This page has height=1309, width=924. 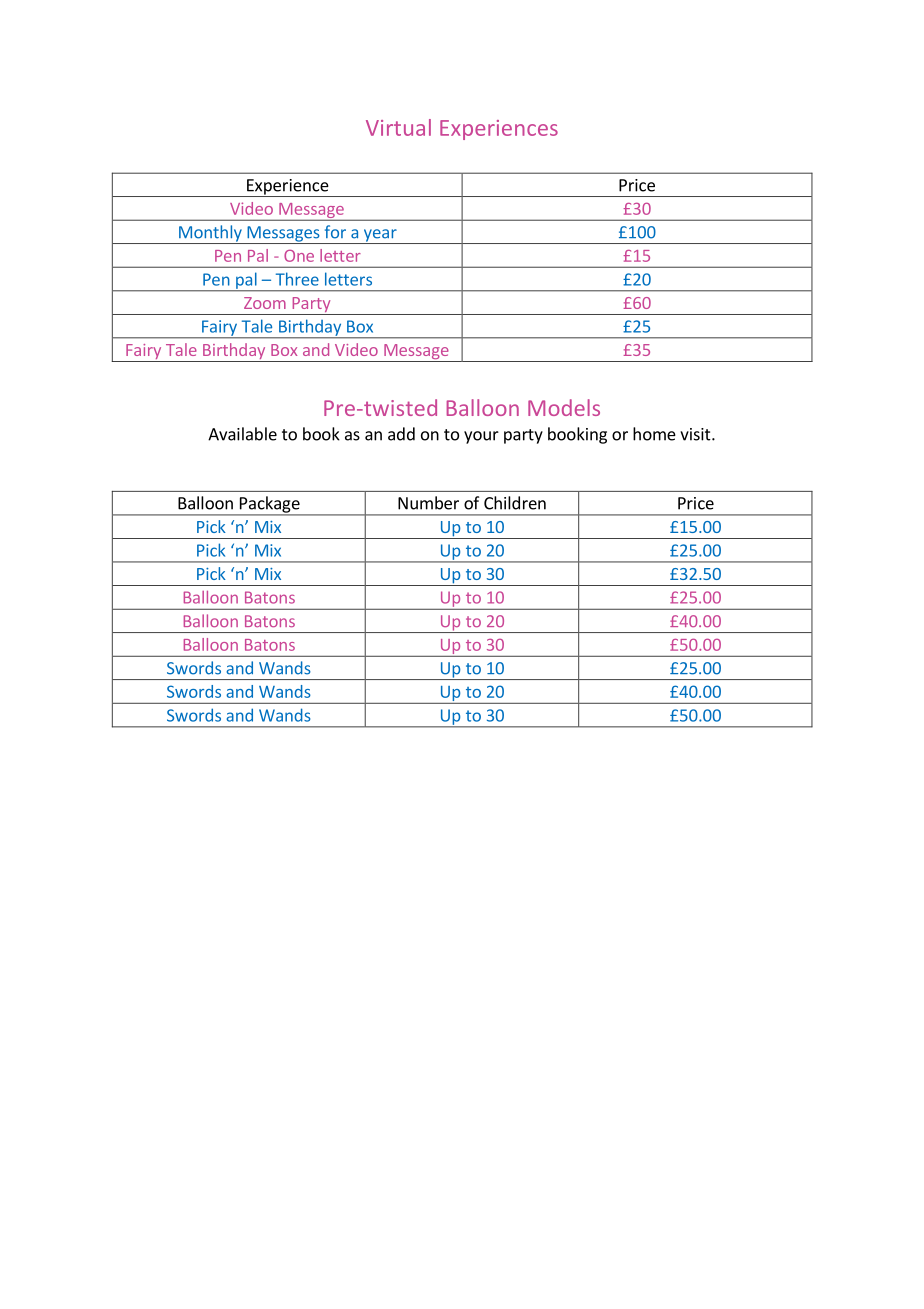 I want to click on Zoom, so click(x=265, y=303).
